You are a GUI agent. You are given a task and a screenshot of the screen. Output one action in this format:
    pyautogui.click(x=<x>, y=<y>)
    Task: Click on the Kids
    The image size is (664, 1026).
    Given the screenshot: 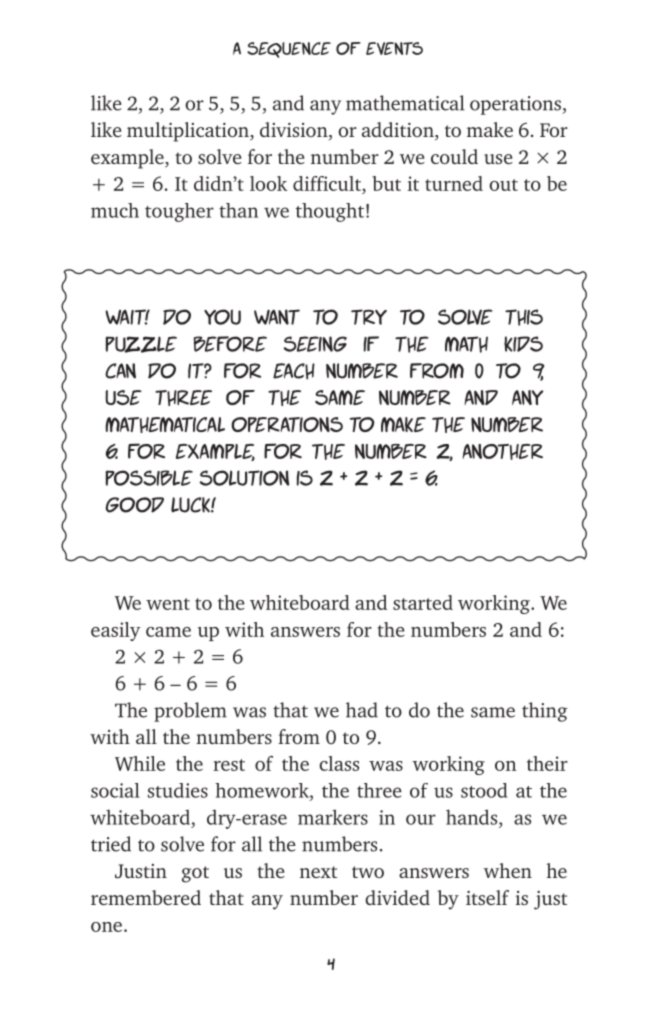 What is the action you would take?
    pyautogui.click(x=523, y=344)
